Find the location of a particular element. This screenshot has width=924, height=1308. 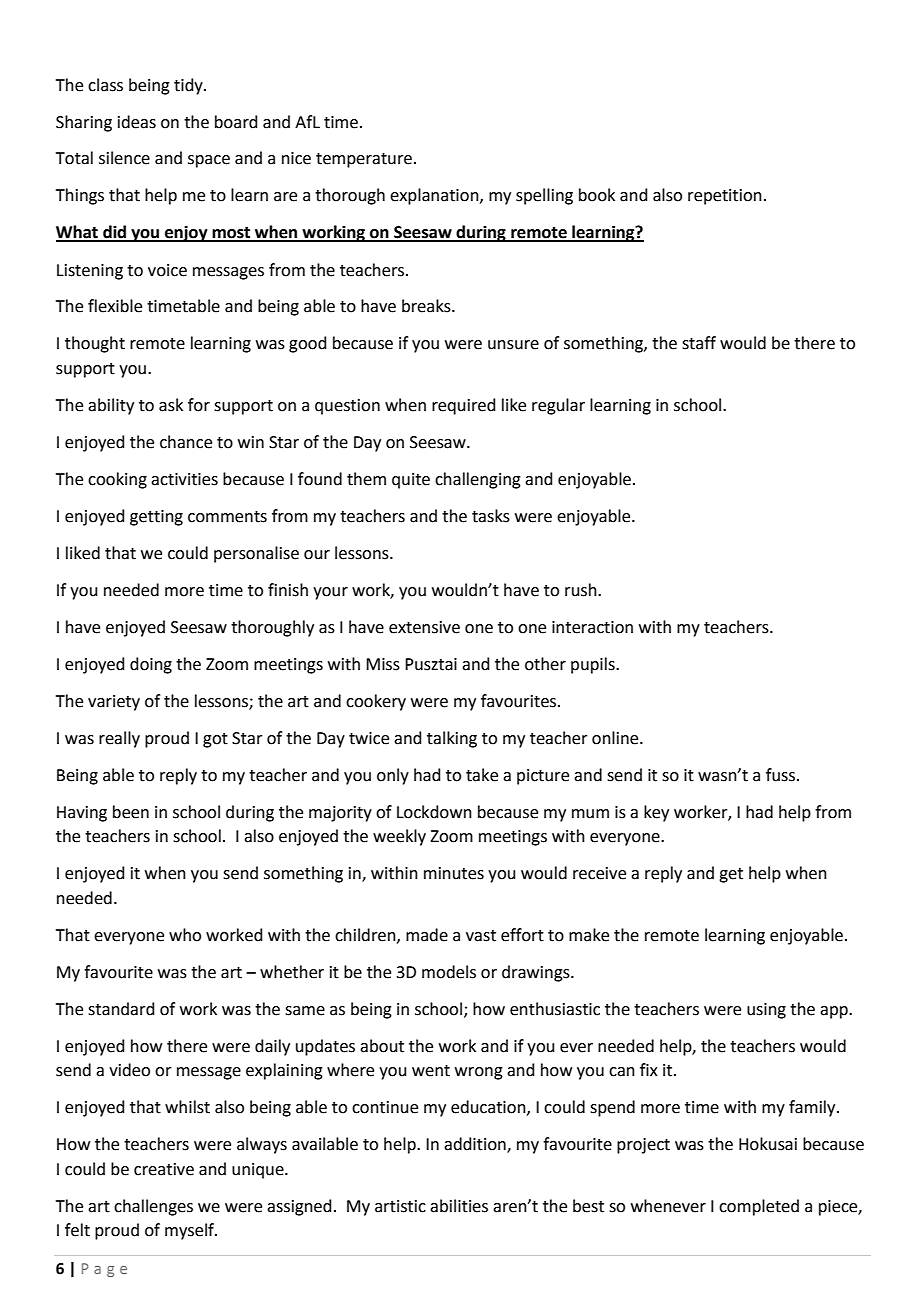

repetition is located at coordinates (725, 197).
